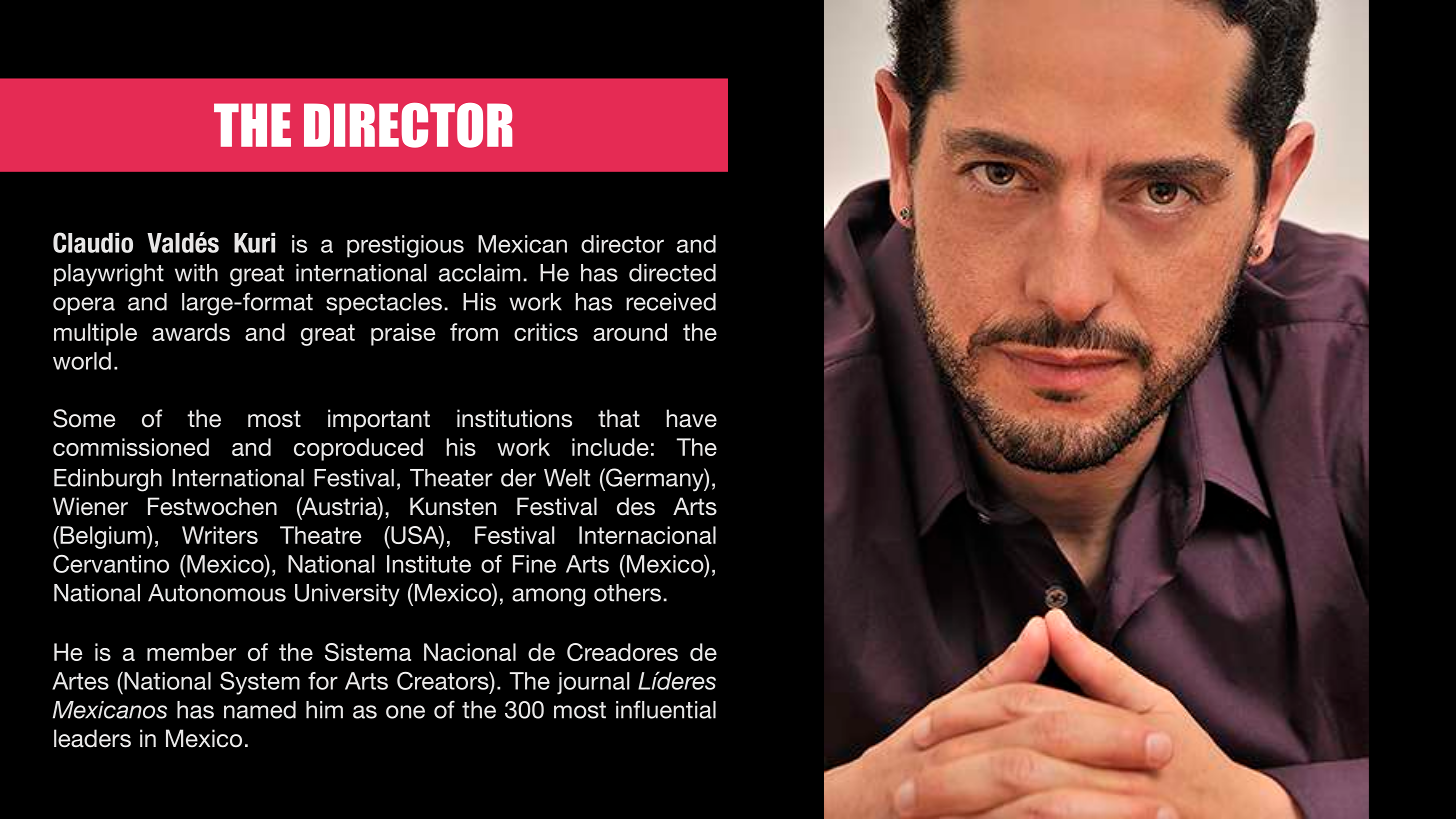 Image resolution: width=1456 pixels, height=819 pixels. I want to click on him, so click(324, 710).
